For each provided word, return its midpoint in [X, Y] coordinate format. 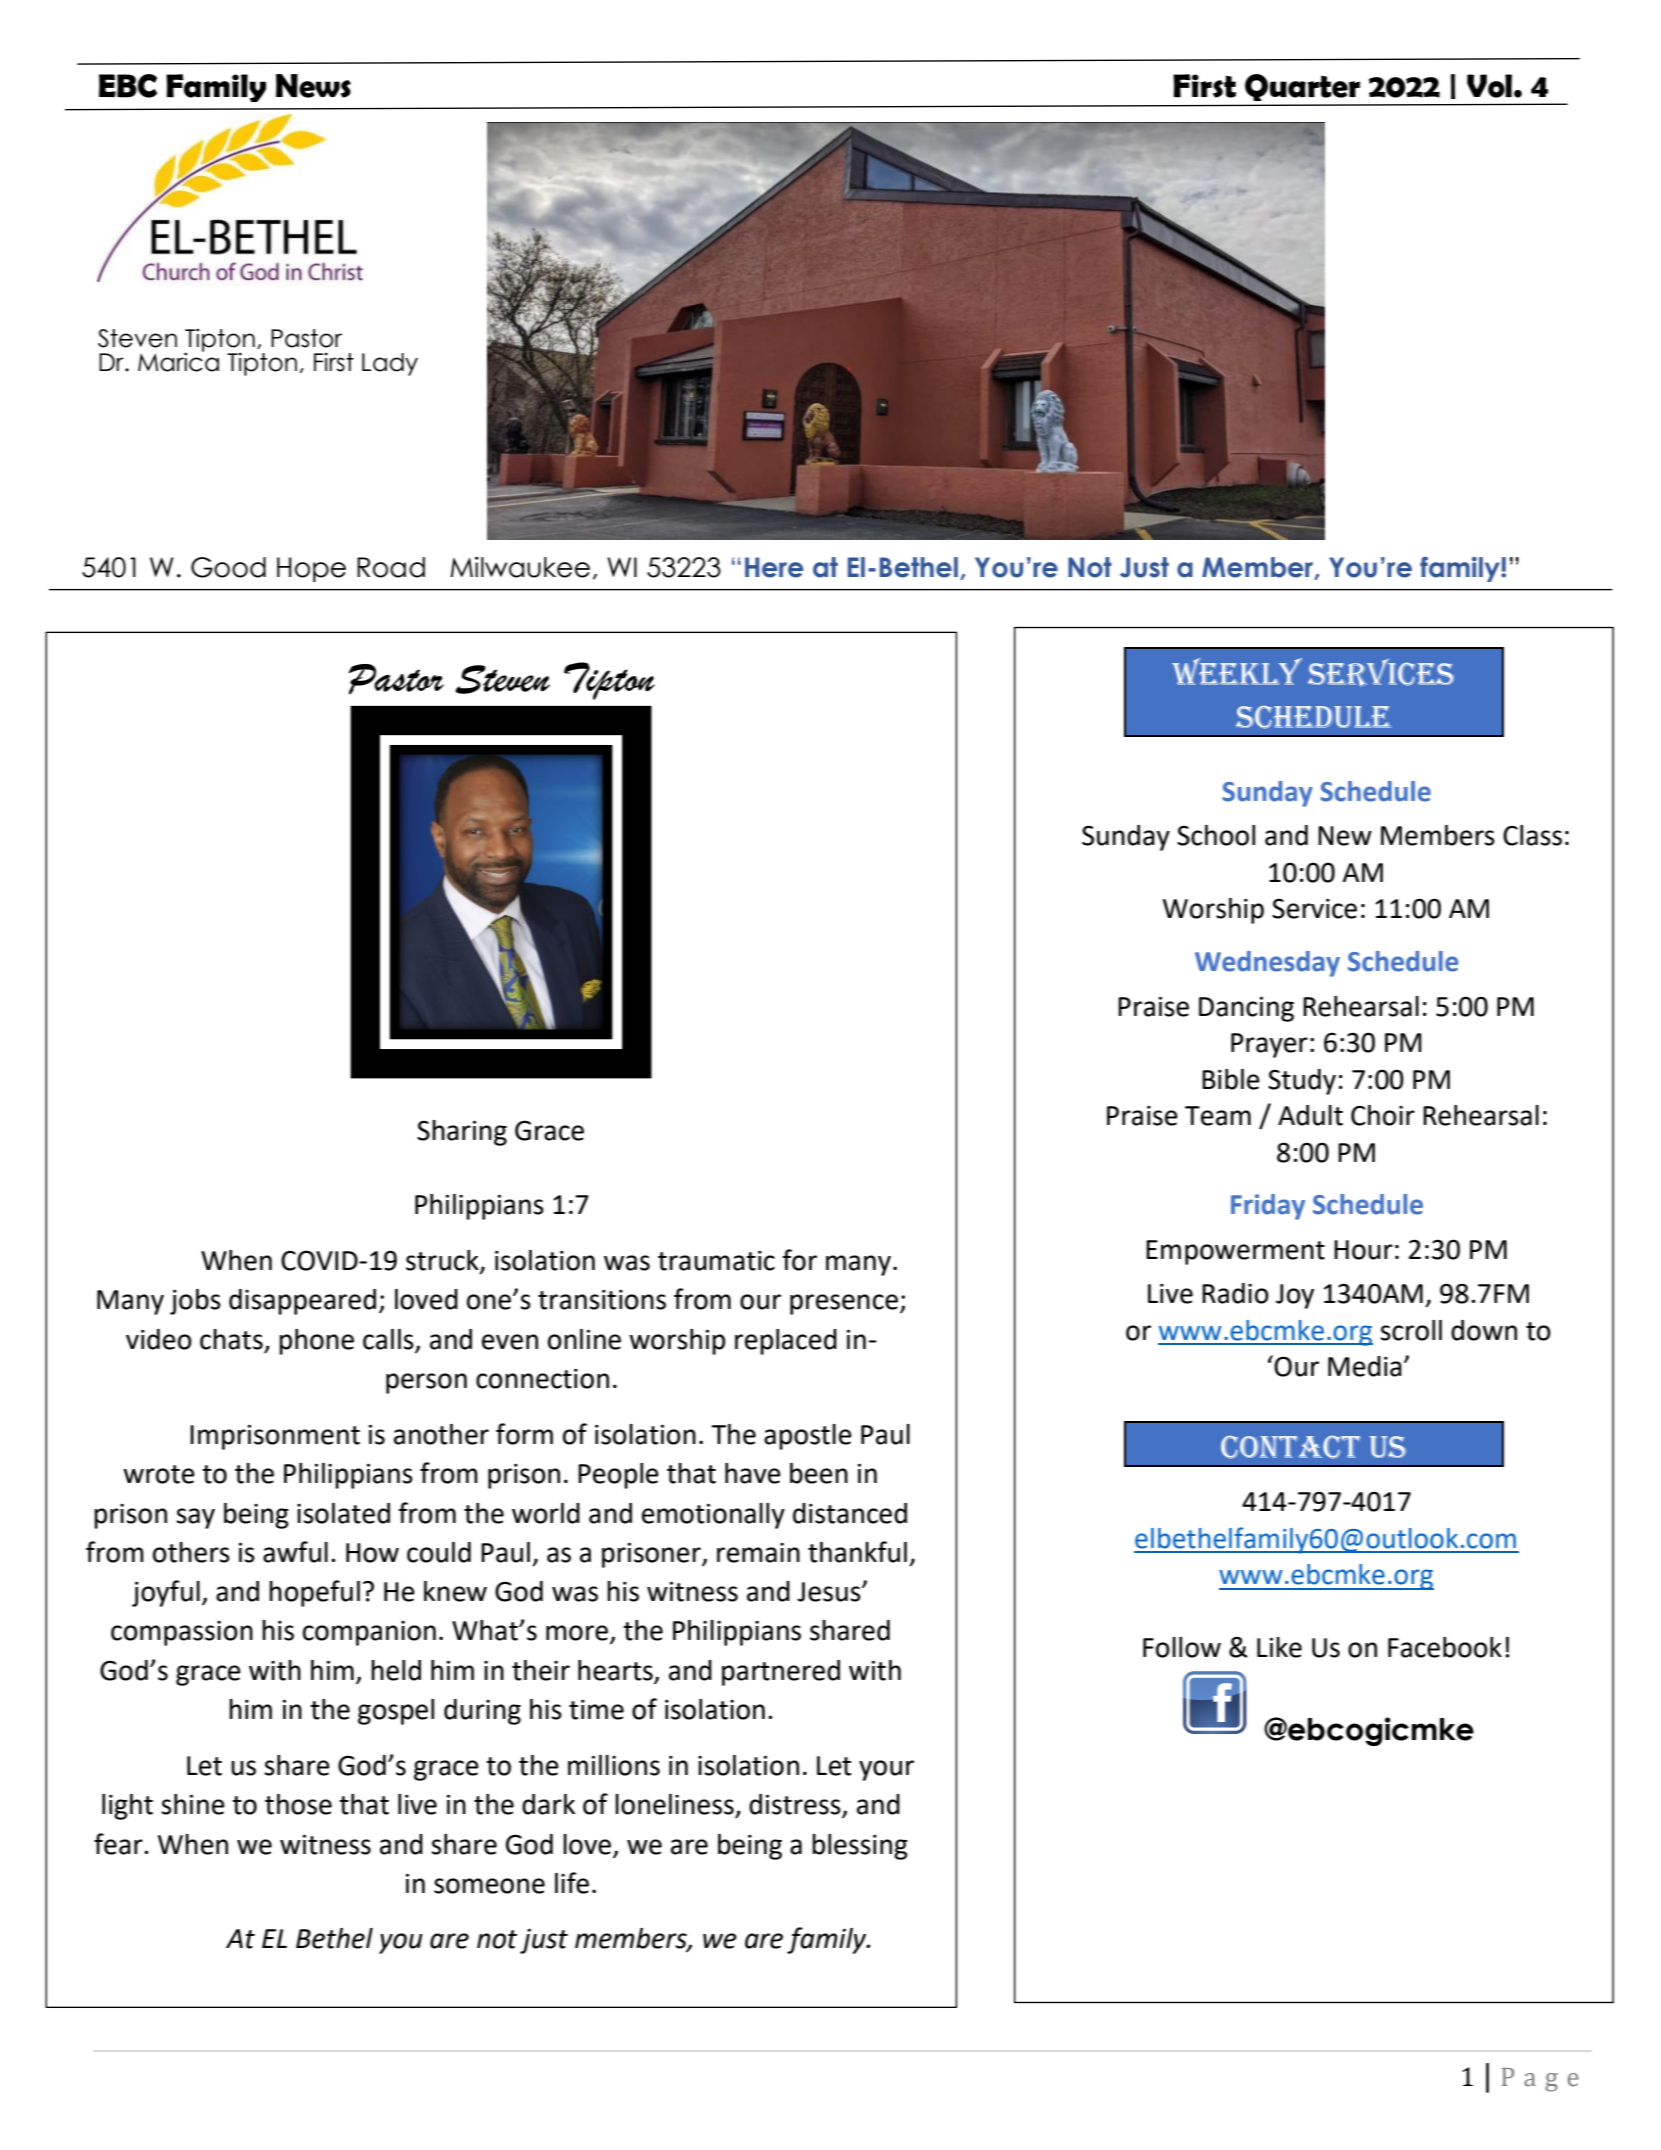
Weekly [1237, 671]
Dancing [1246, 1009]
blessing [860, 1847]
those [298, 1804]
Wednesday [1267, 964]
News [313, 86]
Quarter [1302, 87]
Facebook [1445, 1647]
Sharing [462, 1133]
